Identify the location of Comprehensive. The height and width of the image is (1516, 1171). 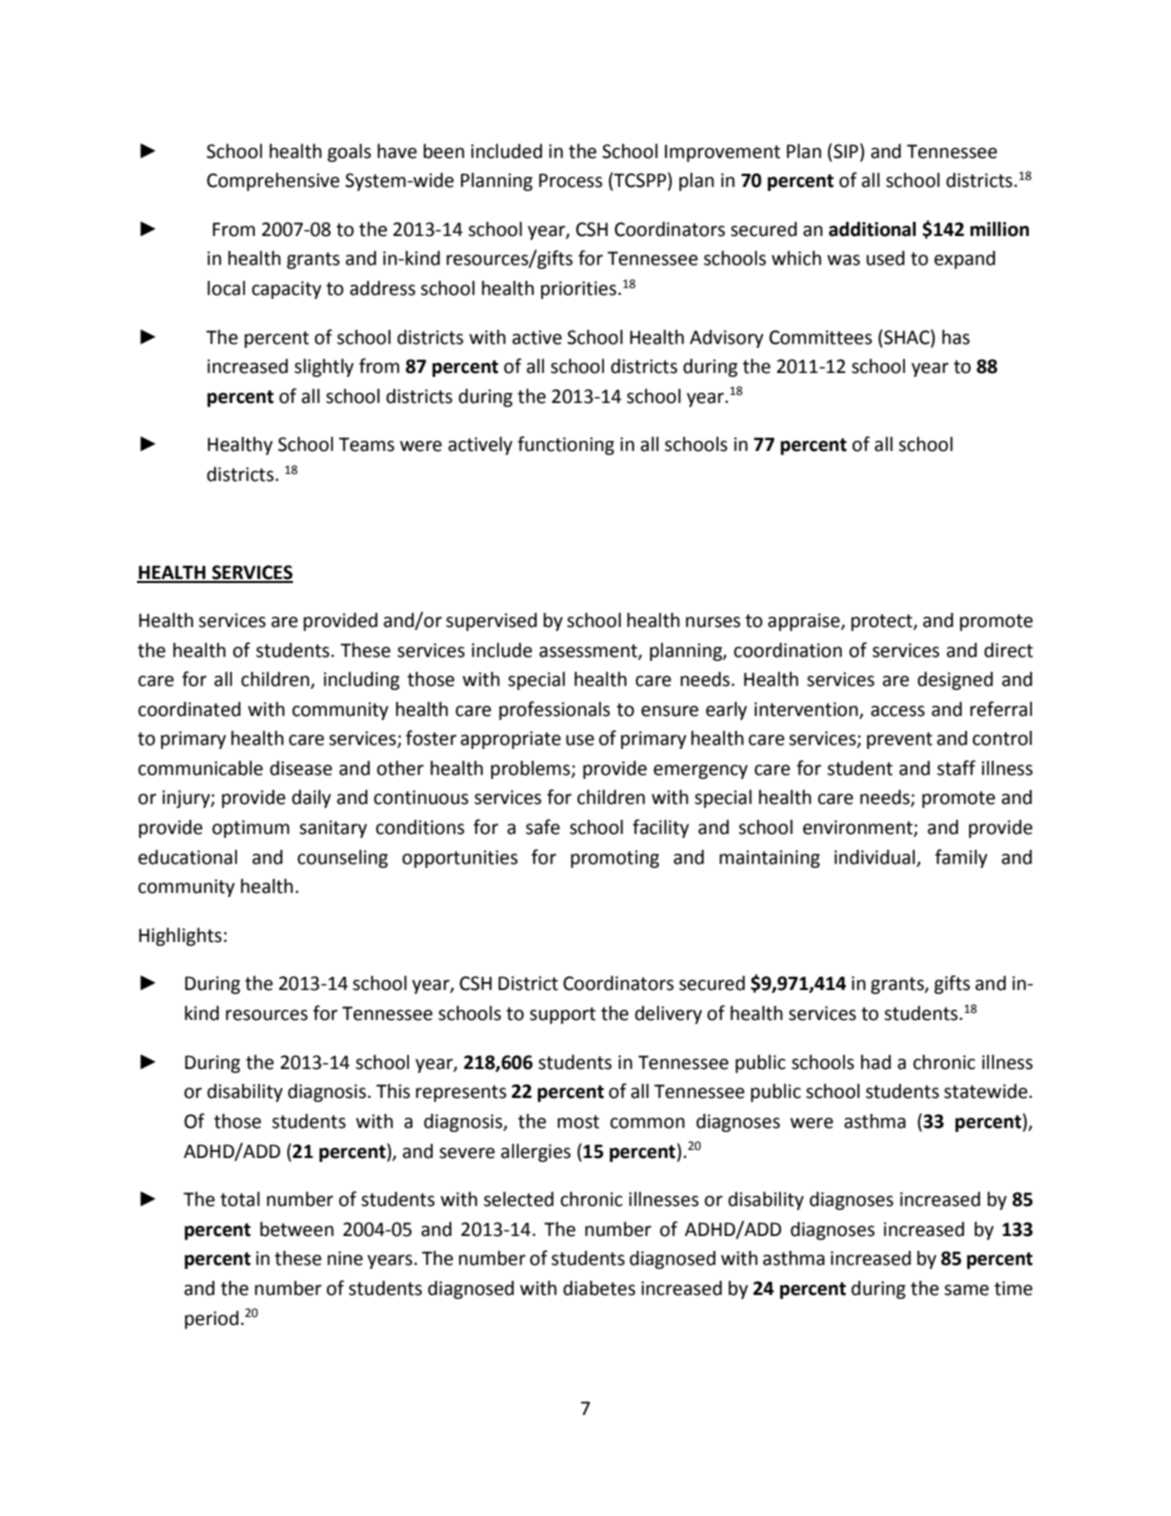
(273, 182).
